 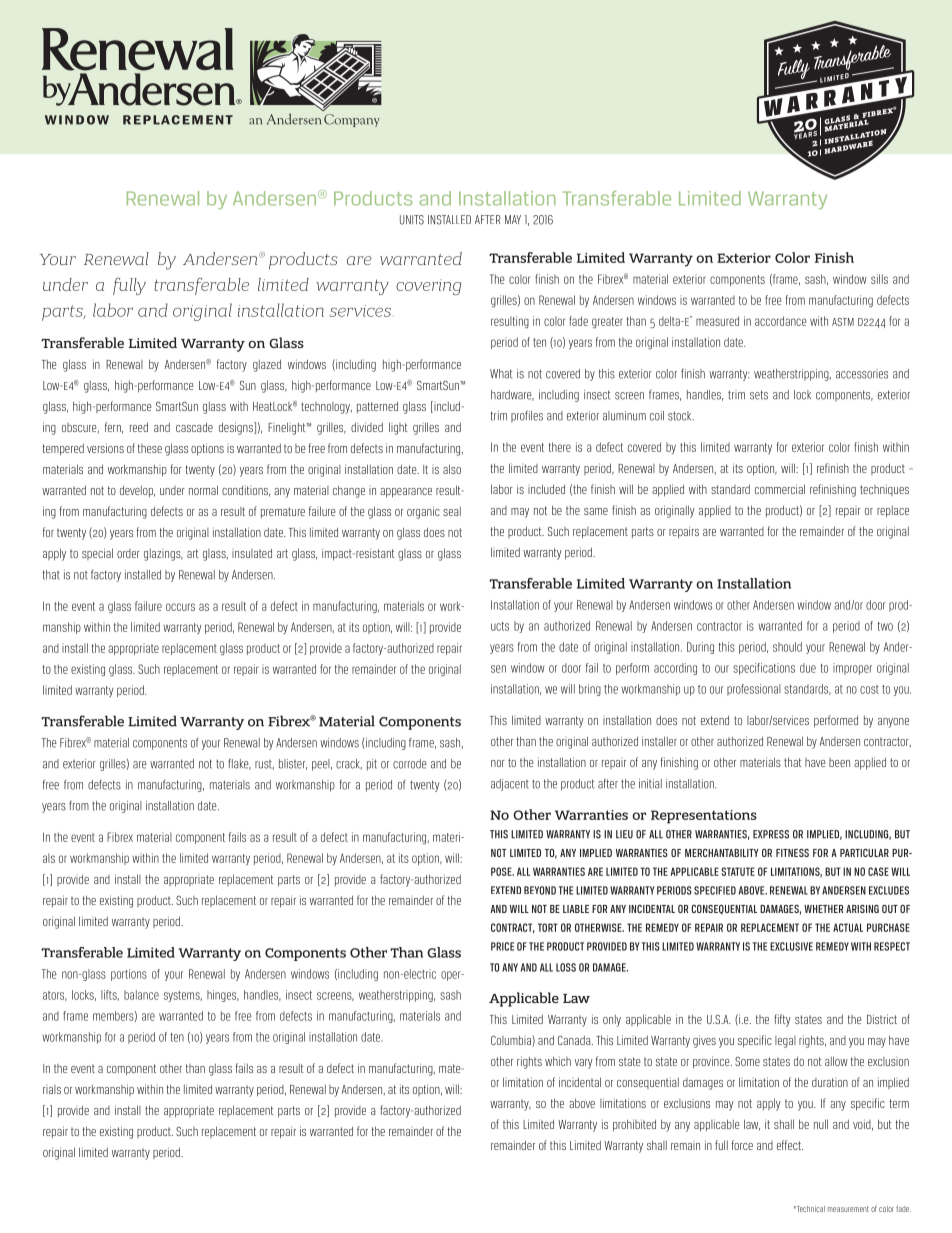 I want to click on PRICE, so click(x=502, y=946).
